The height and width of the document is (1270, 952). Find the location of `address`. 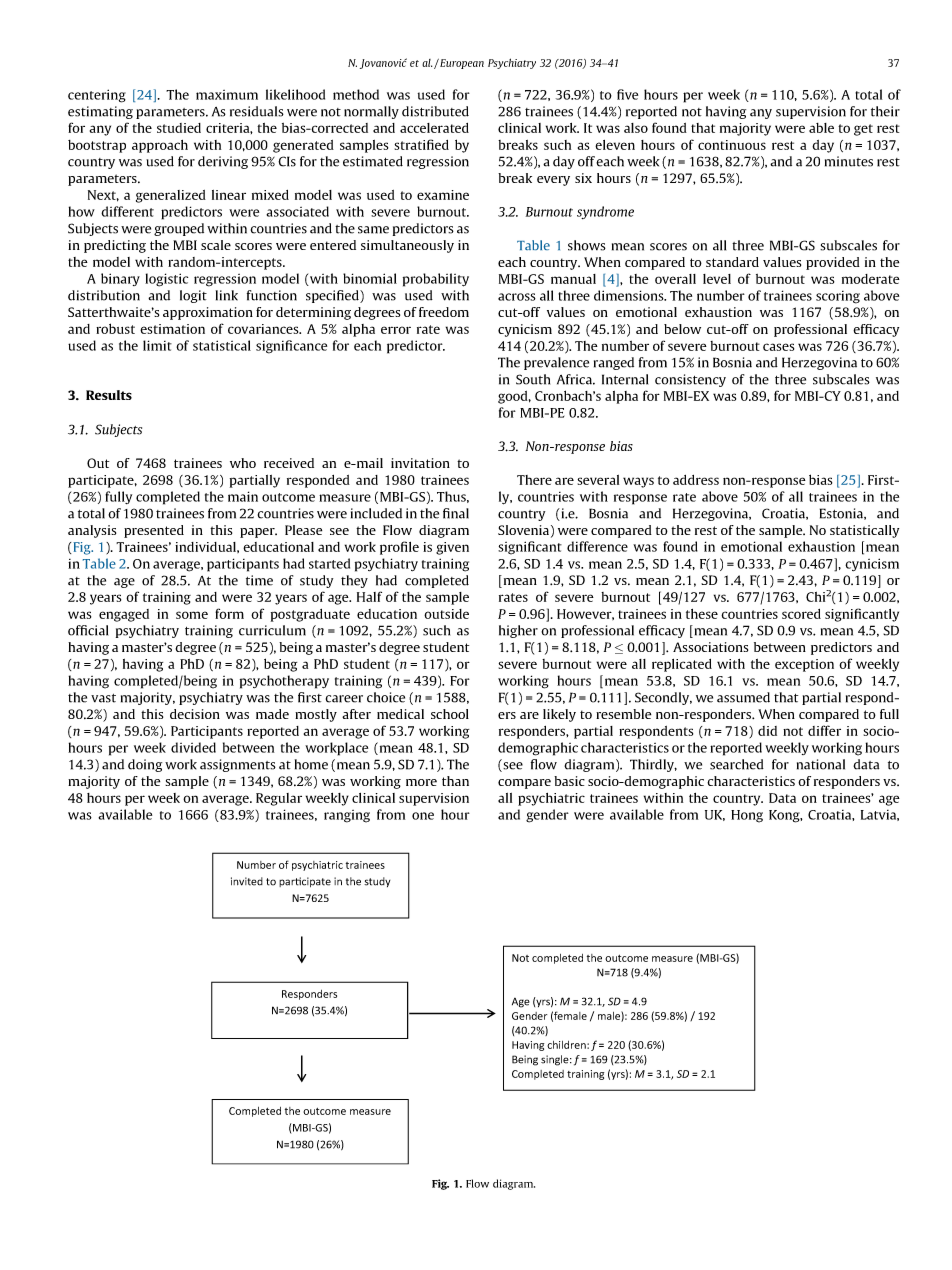

address is located at coordinates (696, 480).
